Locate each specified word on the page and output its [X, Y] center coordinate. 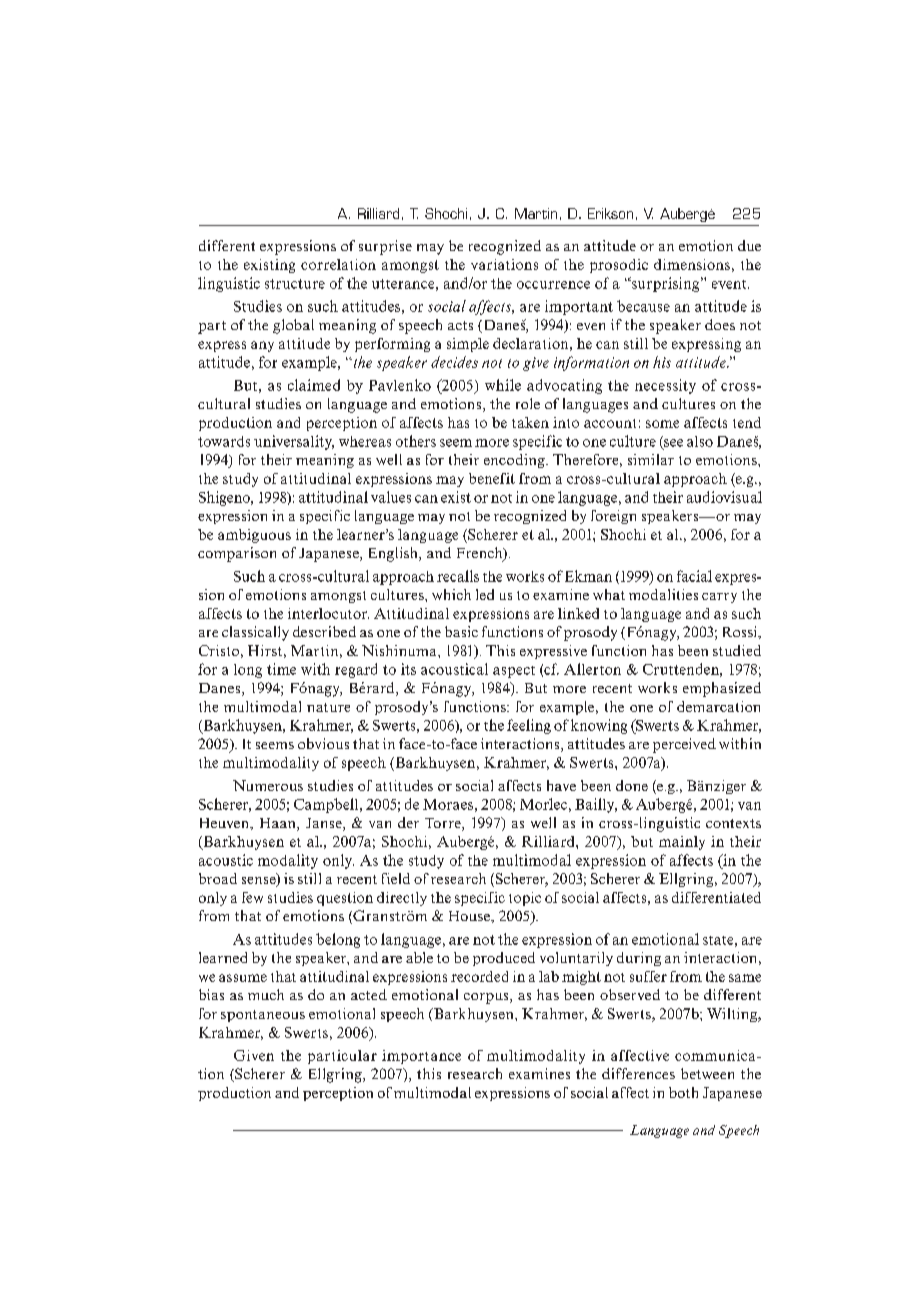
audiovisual [724, 497]
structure [295, 284]
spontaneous [263, 1016]
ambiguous [254, 536]
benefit [492, 478]
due [749, 245]
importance [421, 1057]
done [632, 785]
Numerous [268, 785]
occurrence [553, 285]
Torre [444, 824]
